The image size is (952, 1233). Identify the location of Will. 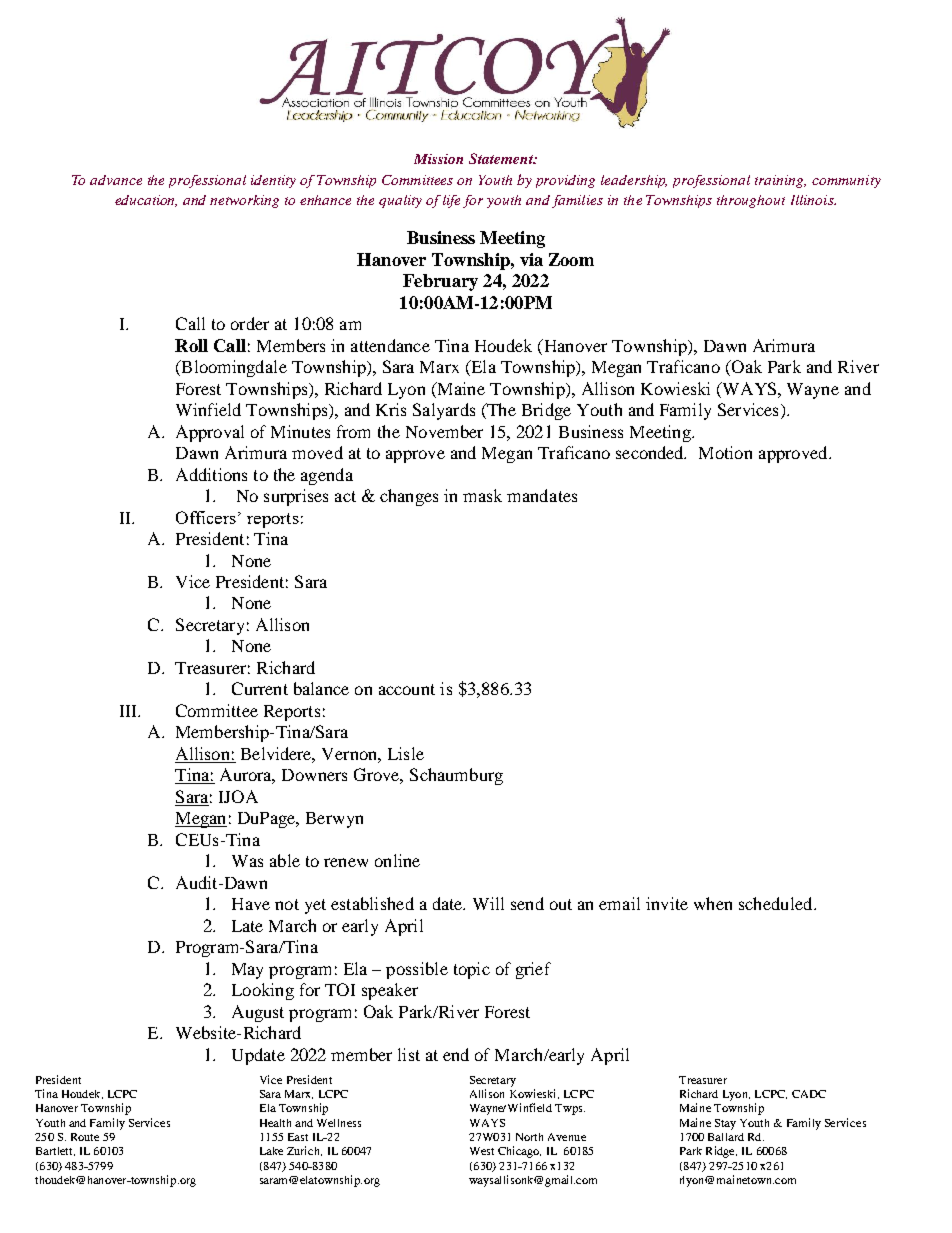
(488, 903).
